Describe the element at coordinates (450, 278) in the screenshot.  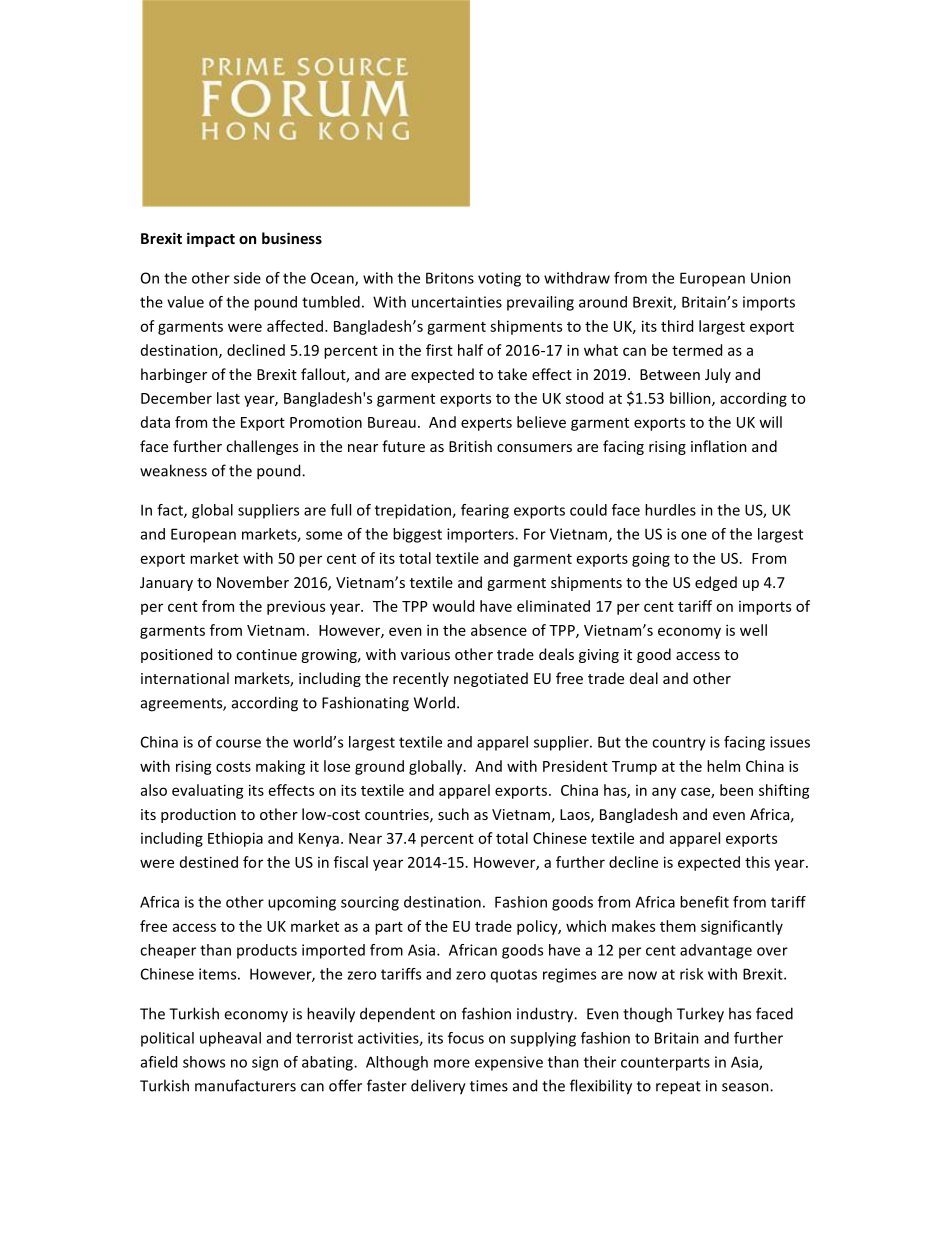
I see `Britons` at that location.
